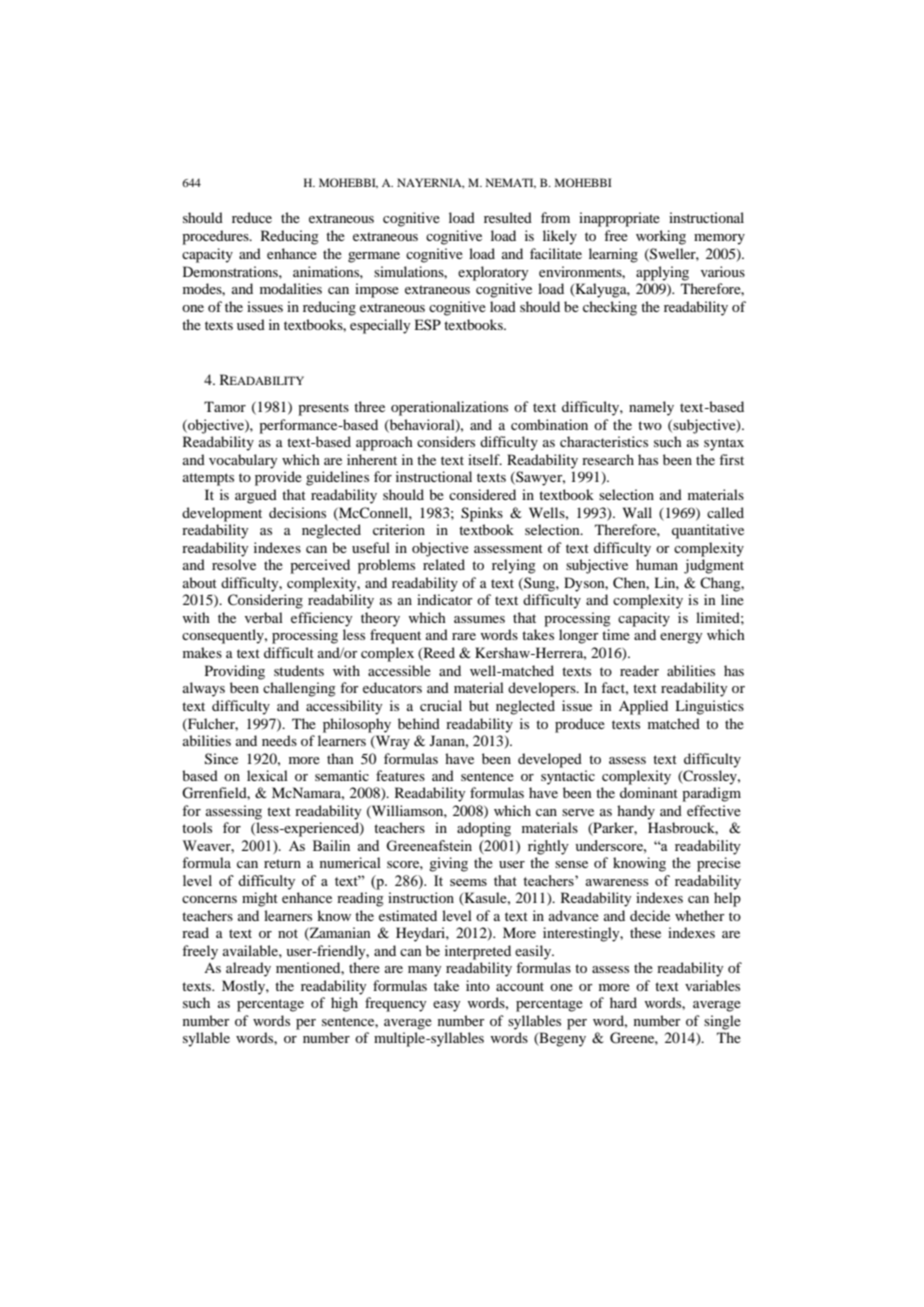 Image resolution: width=924 pixels, height=1307 pixels. What do you see at coordinates (479, 619) in the image?
I see `assumes` at bounding box center [479, 619].
